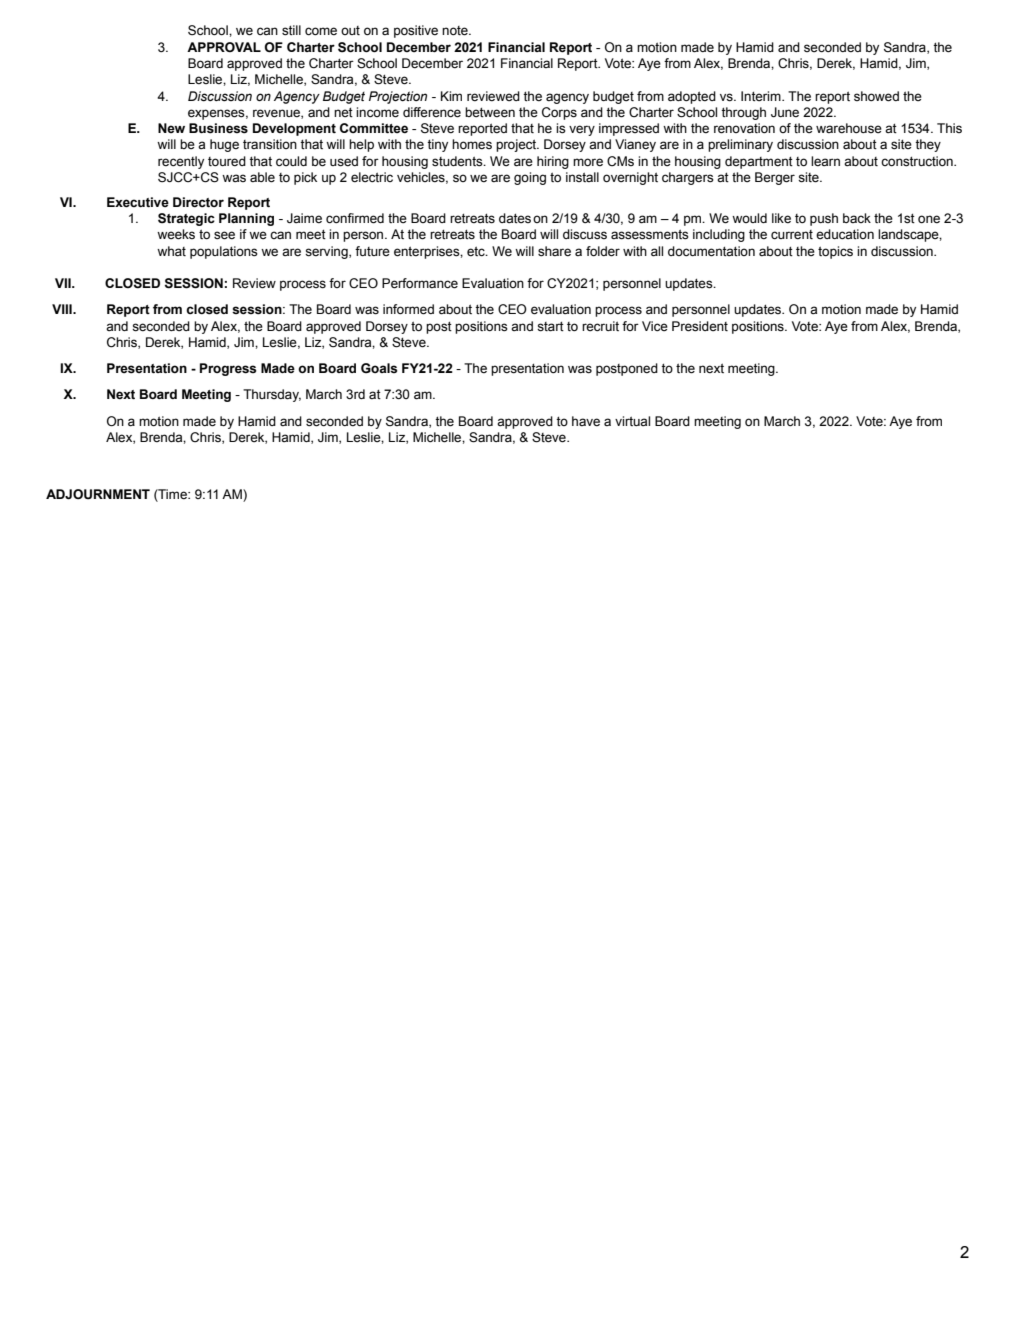  Describe the element at coordinates (98, 494) in the screenshot. I see `ADJOURNMENT` at that location.
